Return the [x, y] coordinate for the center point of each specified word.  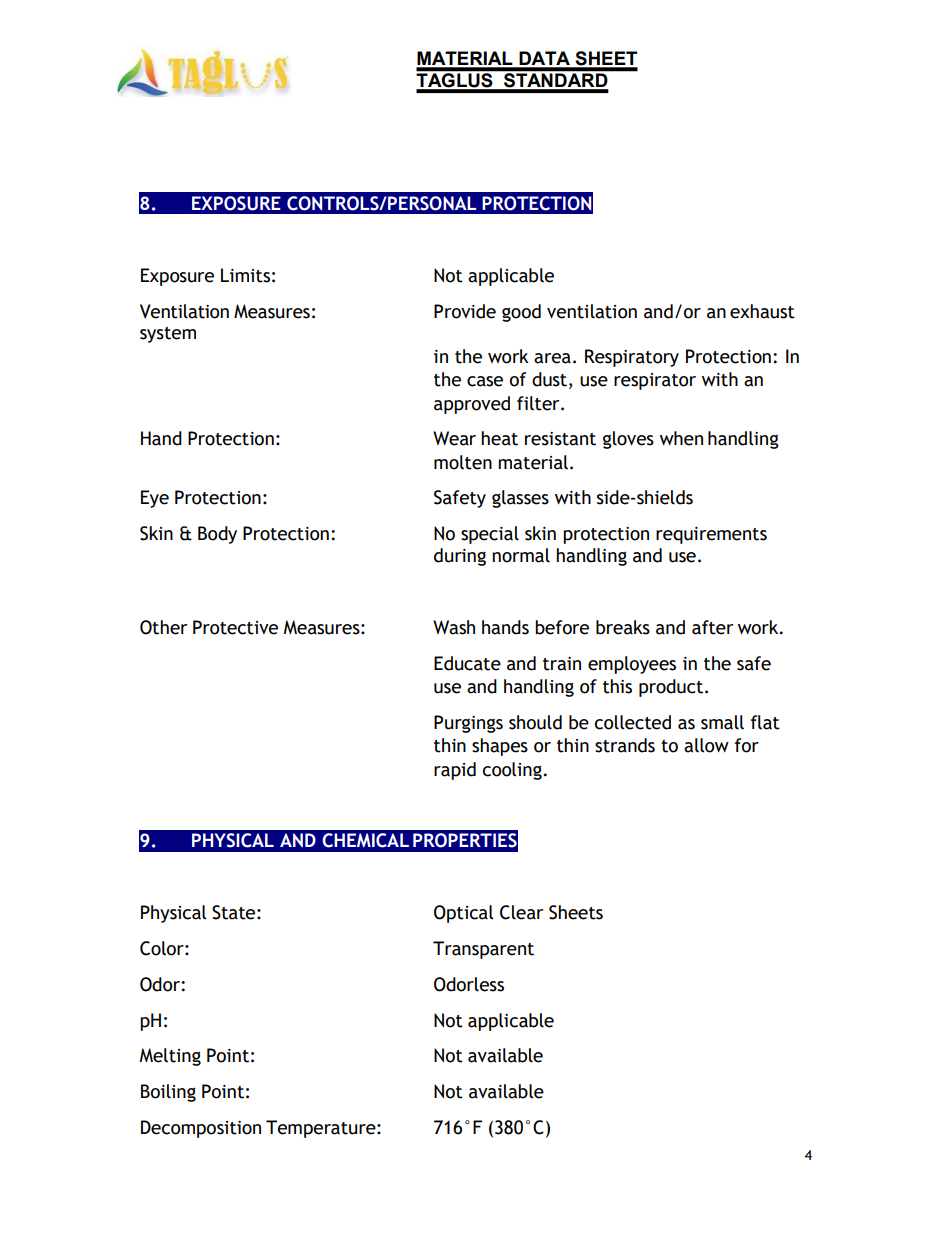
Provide [465, 311]
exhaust [762, 311]
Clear [521, 912]
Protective [235, 627]
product [672, 688]
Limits [245, 275]
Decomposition [201, 1129]
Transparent [483, 950]
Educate [467, 663]
